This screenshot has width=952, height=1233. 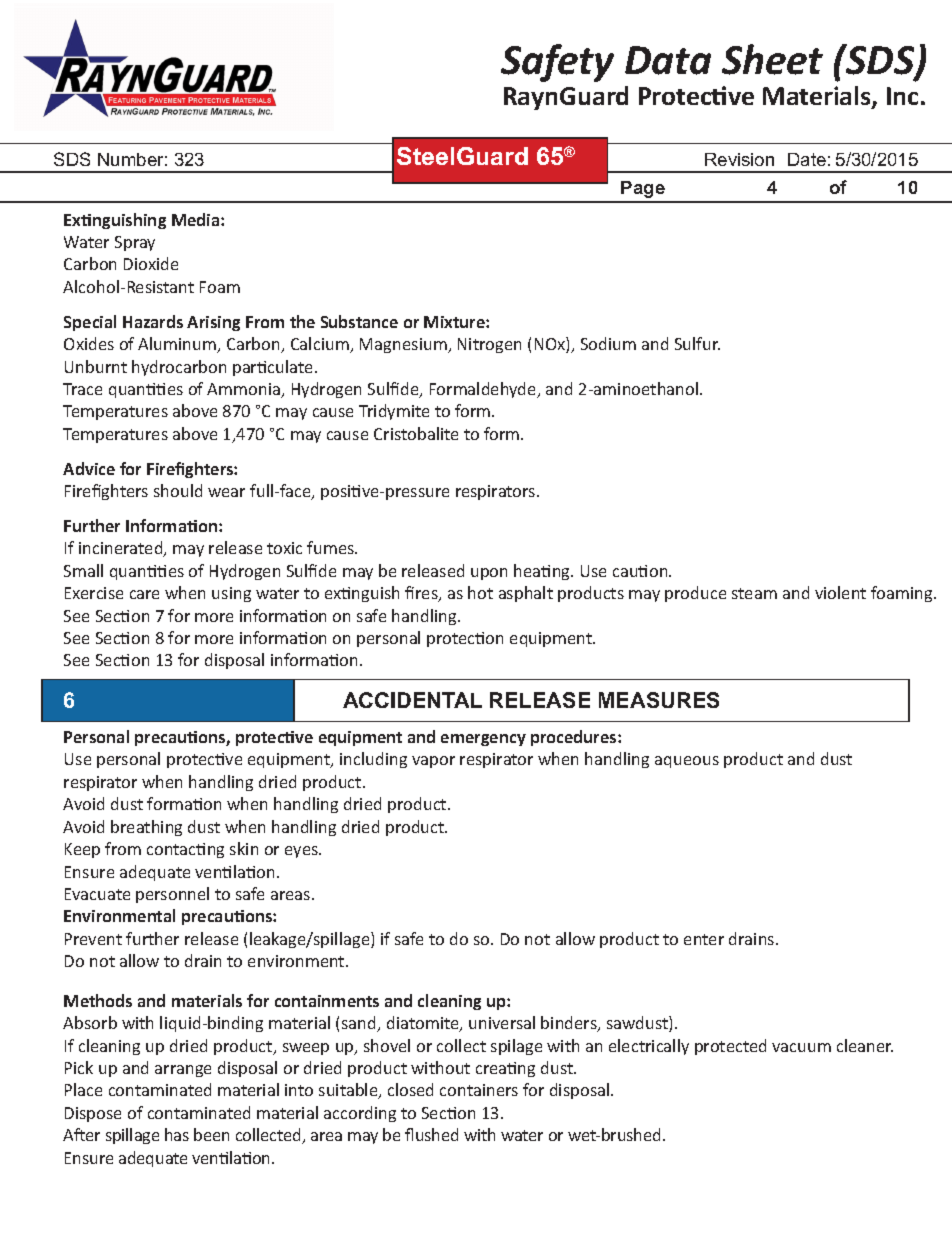 What do you see at coordinates (754, 593) in the screenshot?
I see `steam` at bounding box center [754, 593].
